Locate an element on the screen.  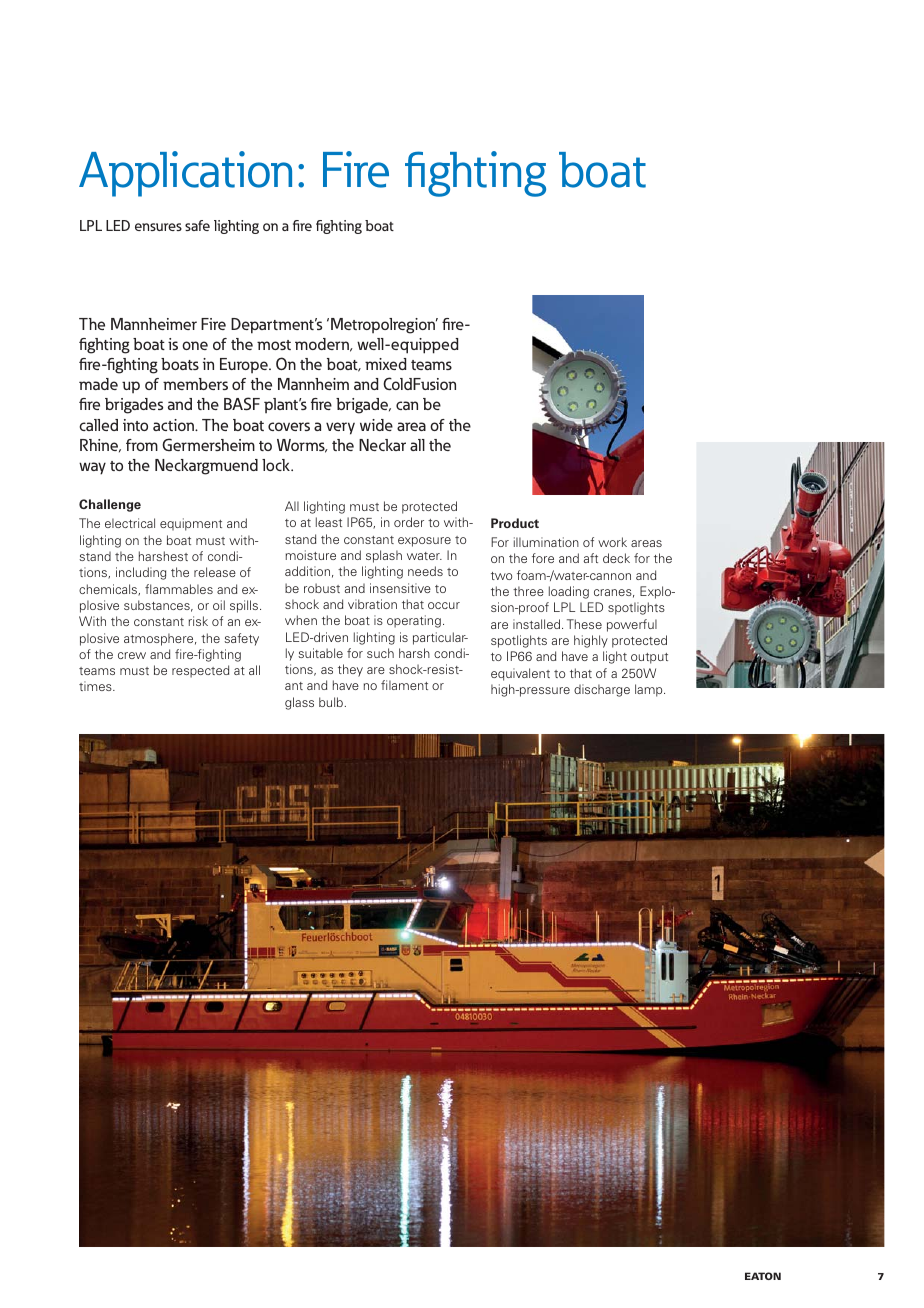
such is located at coordinates (380, 653).
